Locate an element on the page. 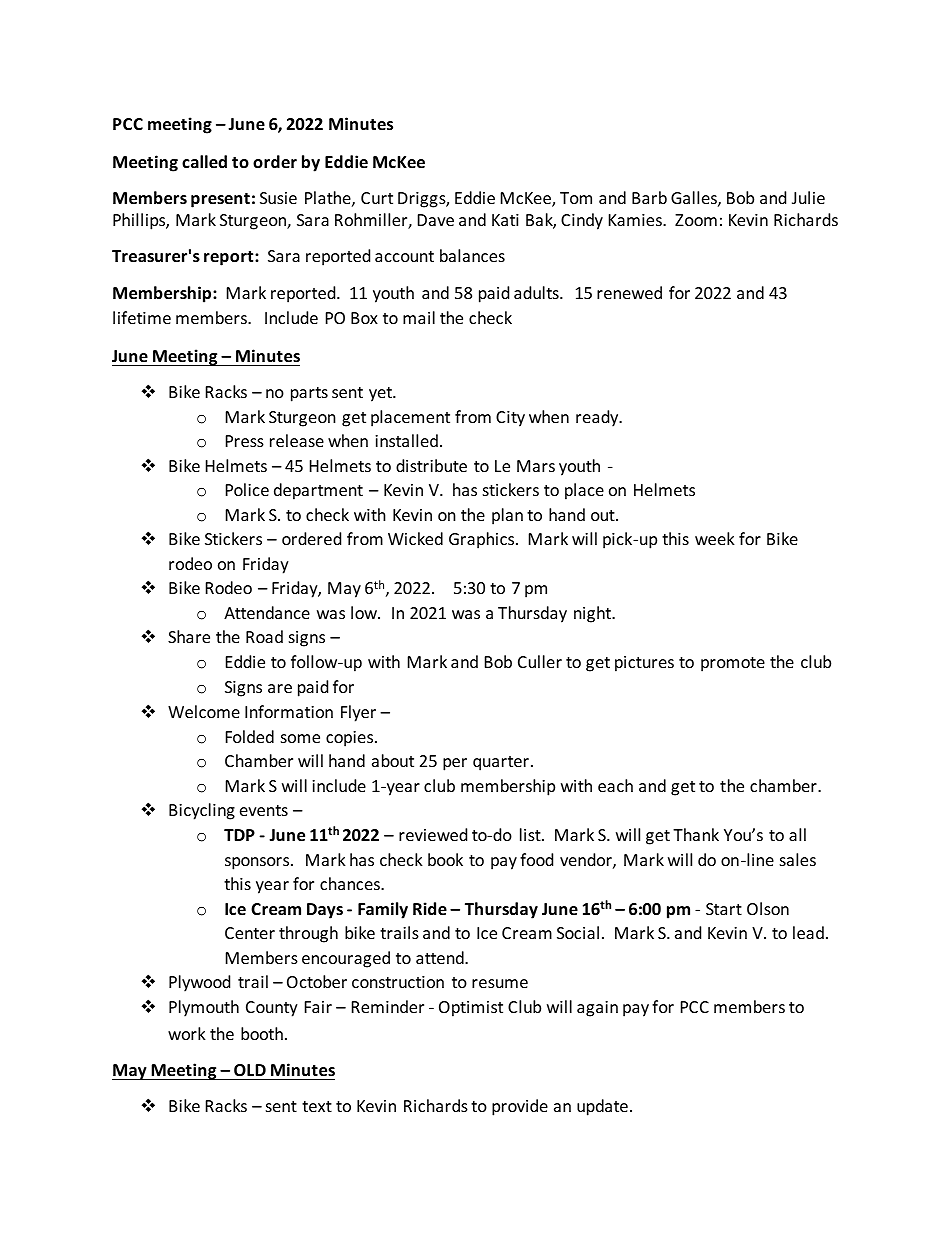 The height and width of the document is (1233, 952). provide is located at coordinates (520, 1107).
